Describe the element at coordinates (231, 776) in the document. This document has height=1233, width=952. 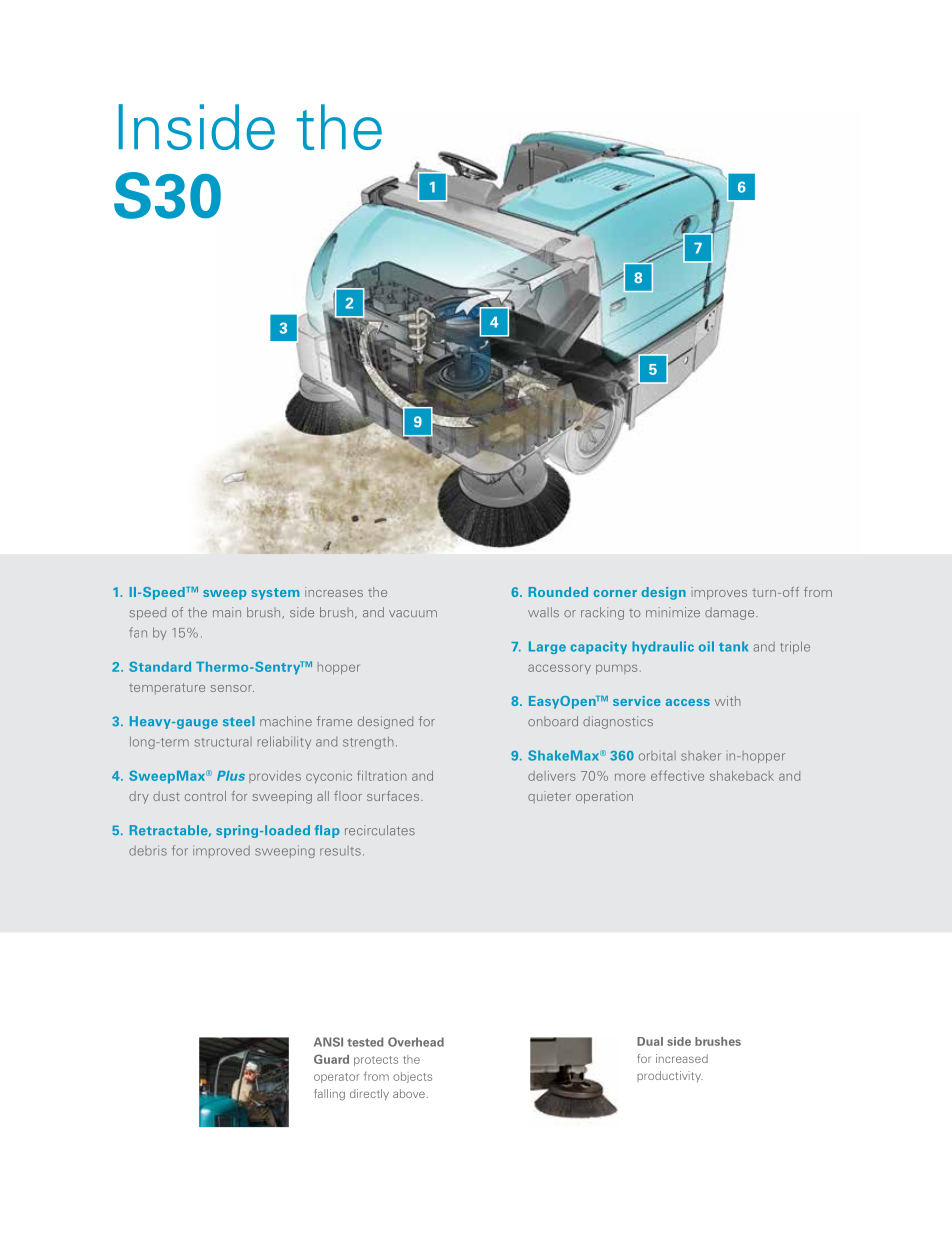
I see `Plus` at that location.
